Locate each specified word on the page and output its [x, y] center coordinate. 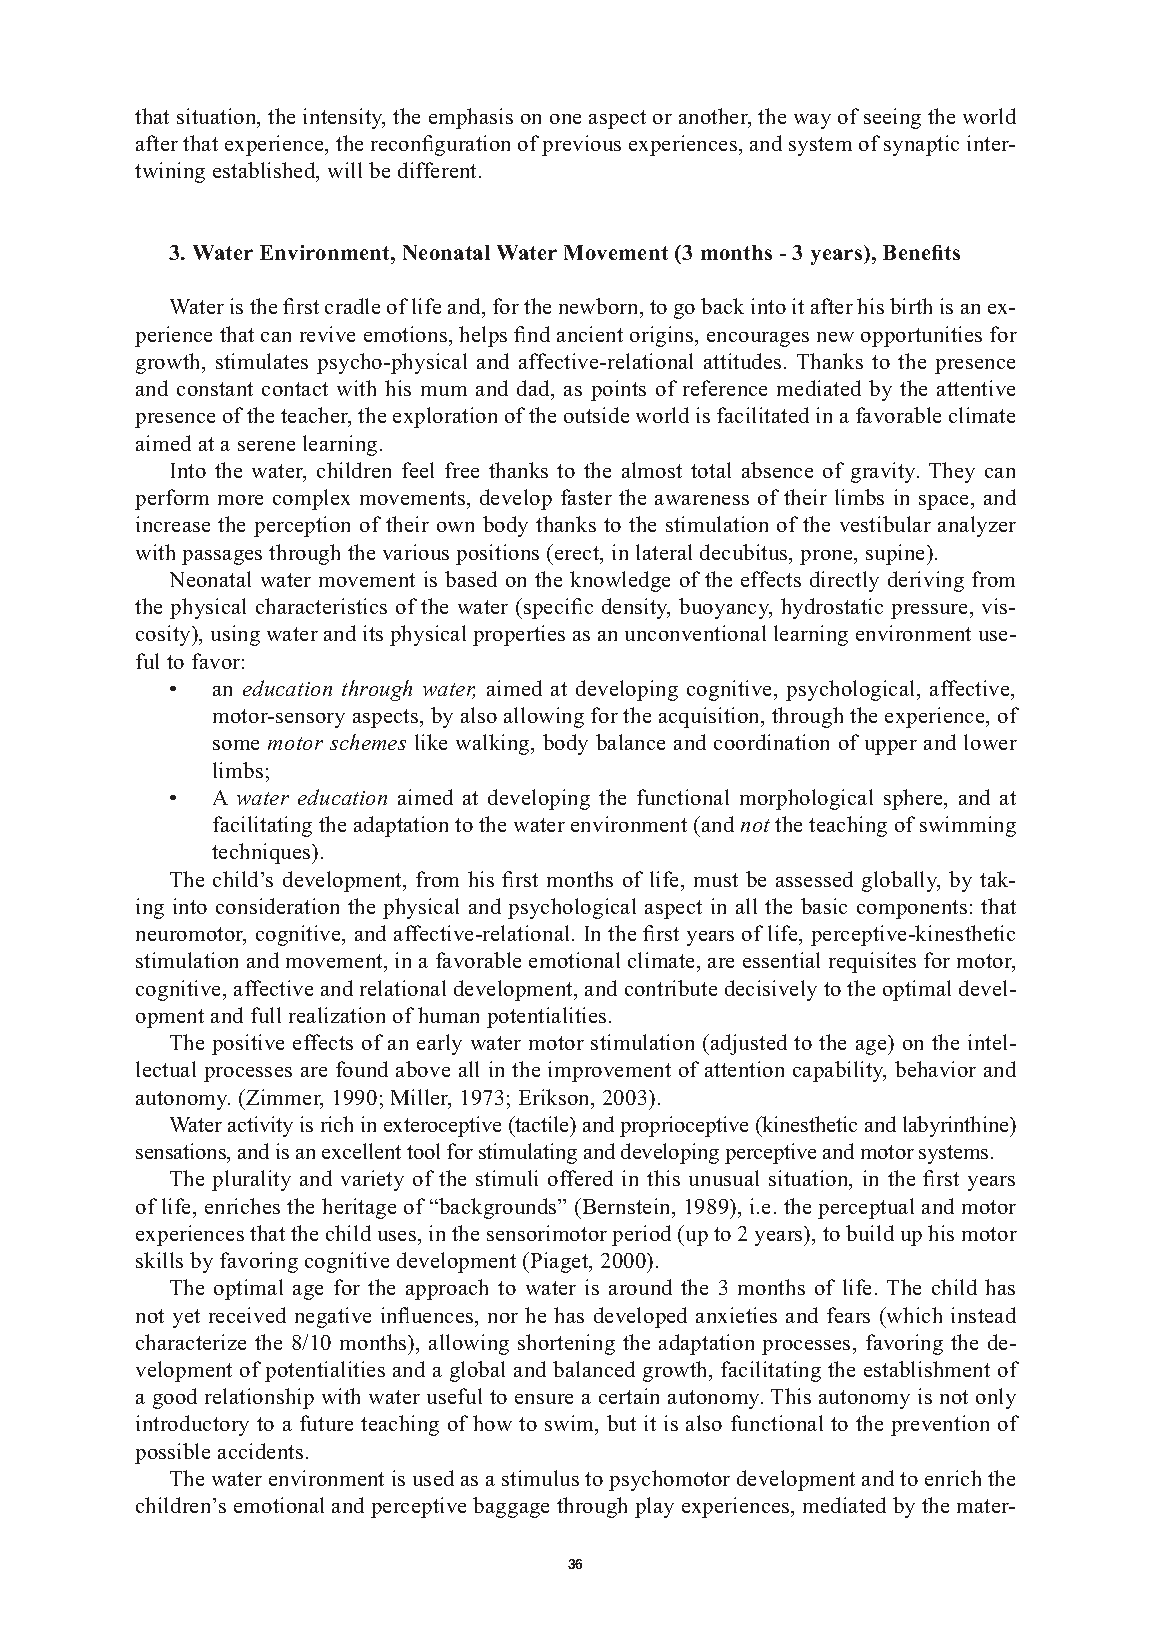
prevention [940, 1425]
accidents [260, 1451]
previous [581, 145]
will [345, 170]
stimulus [540, 1478]
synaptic [921, 145]
